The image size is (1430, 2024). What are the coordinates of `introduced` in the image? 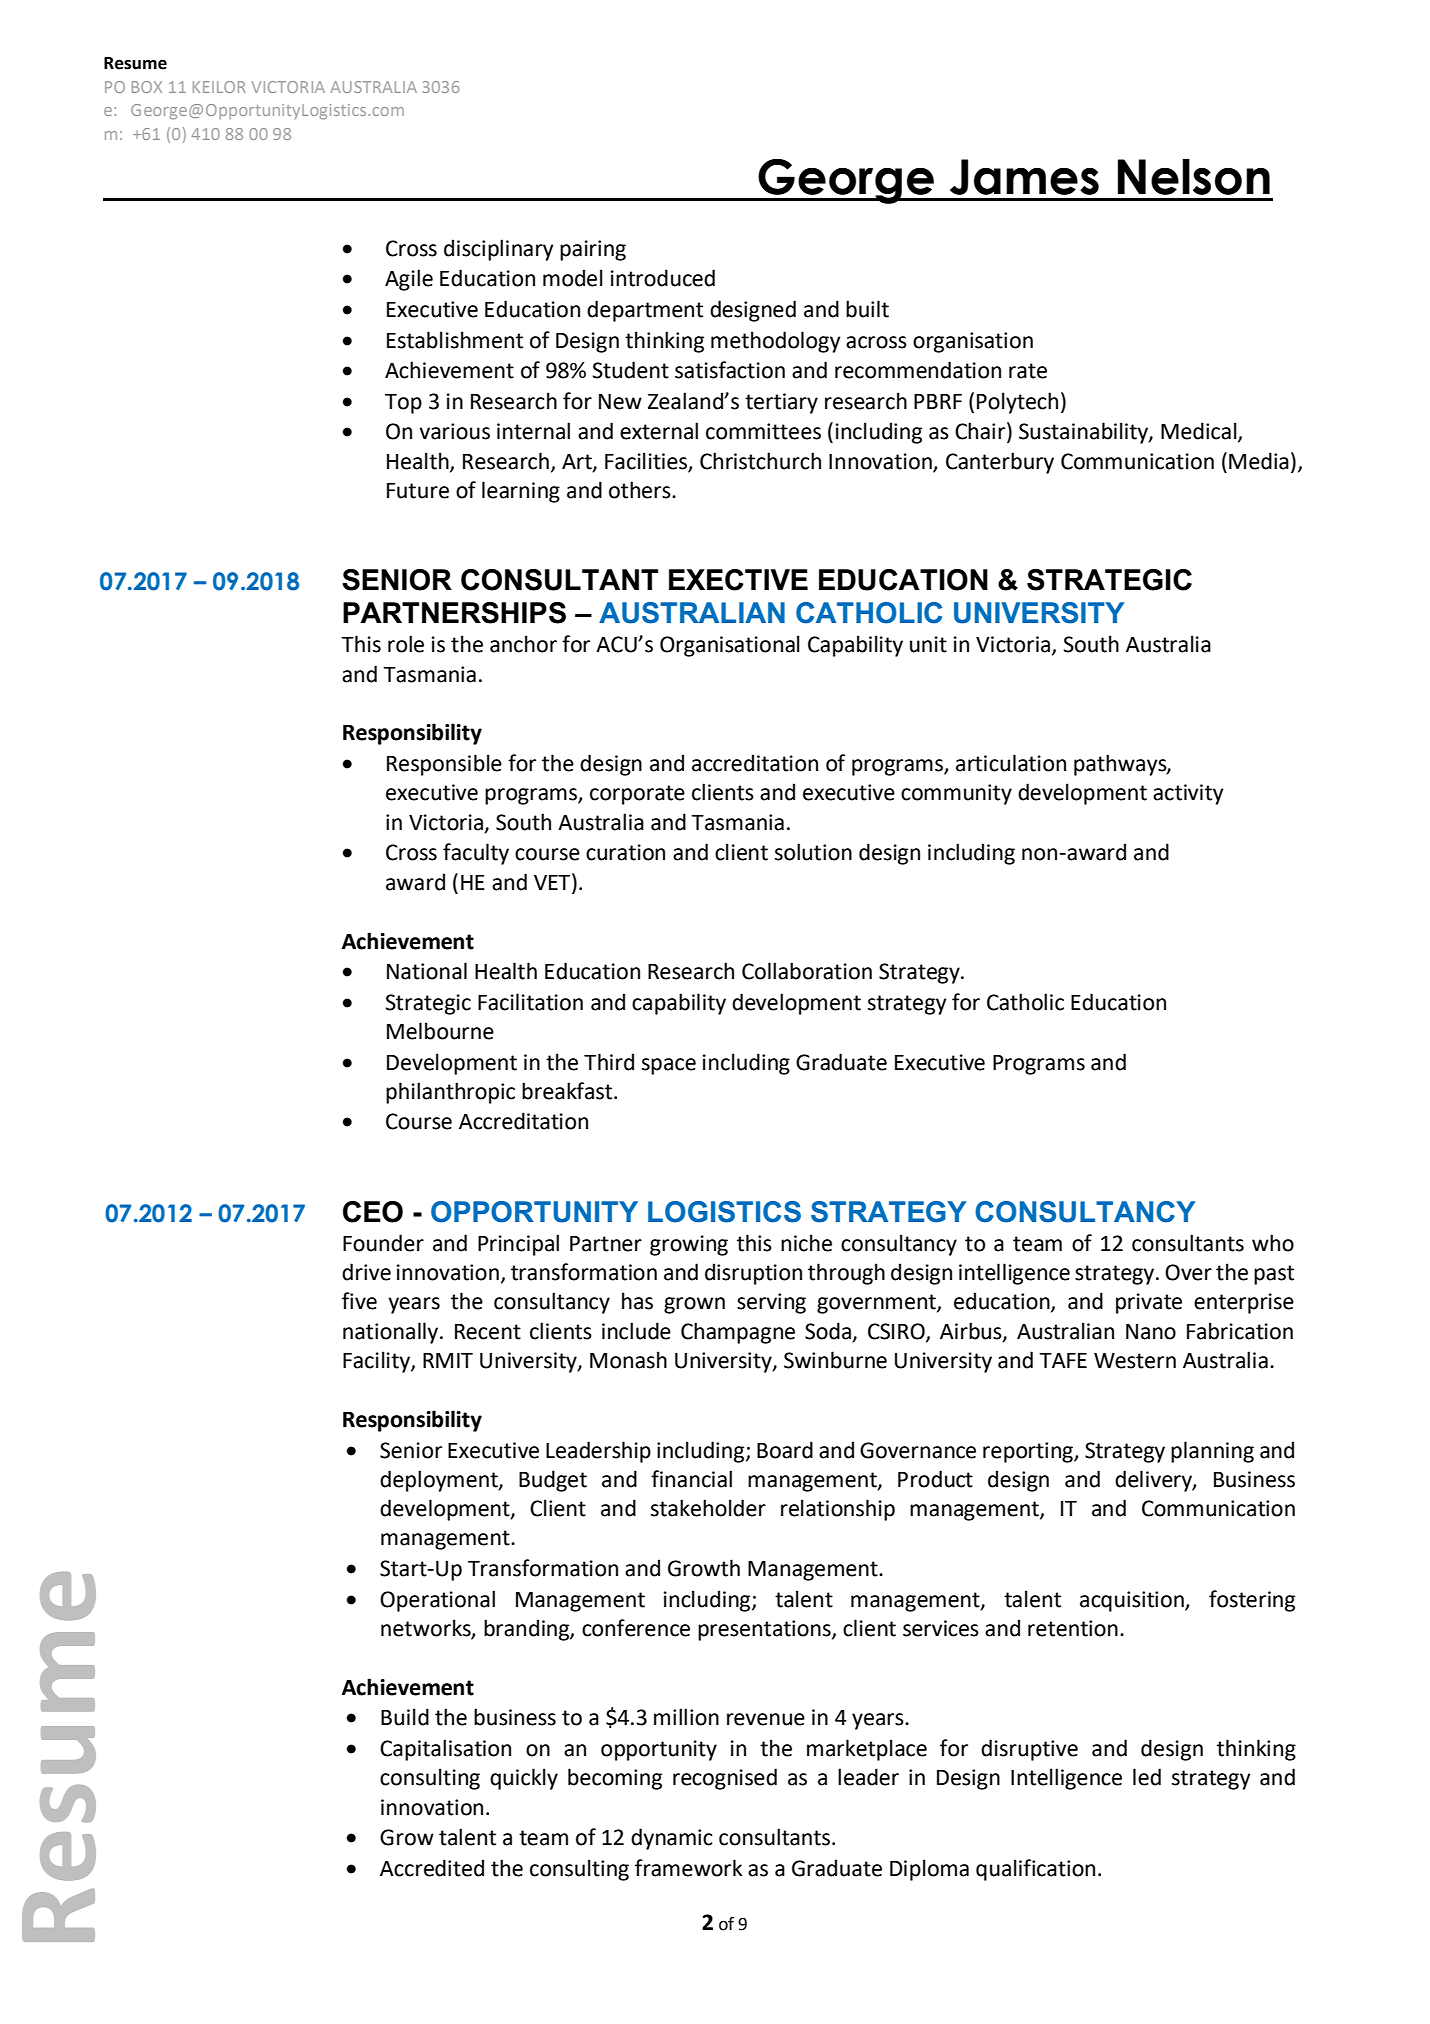 It's located at (663, 278).
